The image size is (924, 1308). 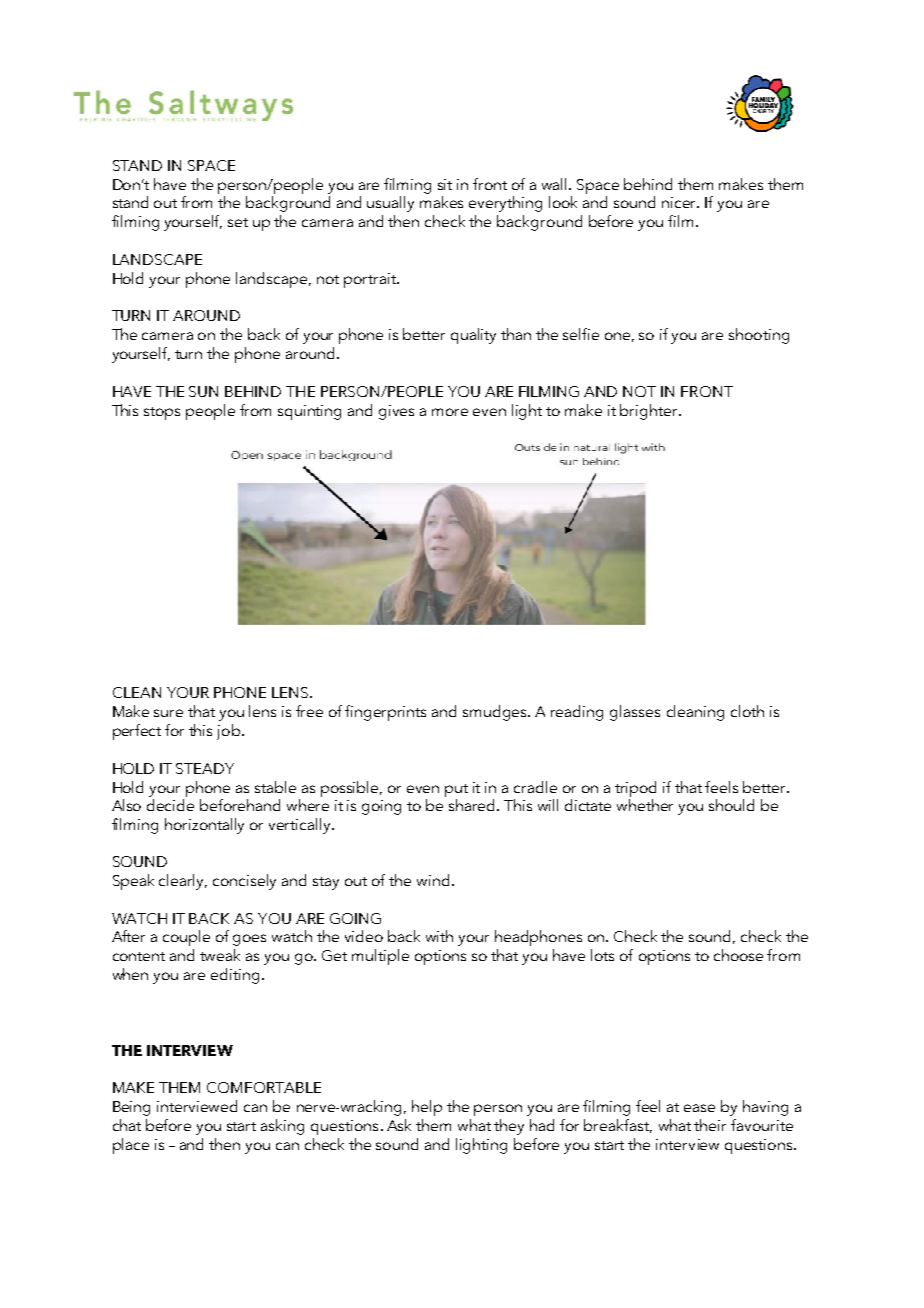 What do you see at coordinates (635, 713) in the screenshot?
I see `glasses` at bounding box center [635, 713].
